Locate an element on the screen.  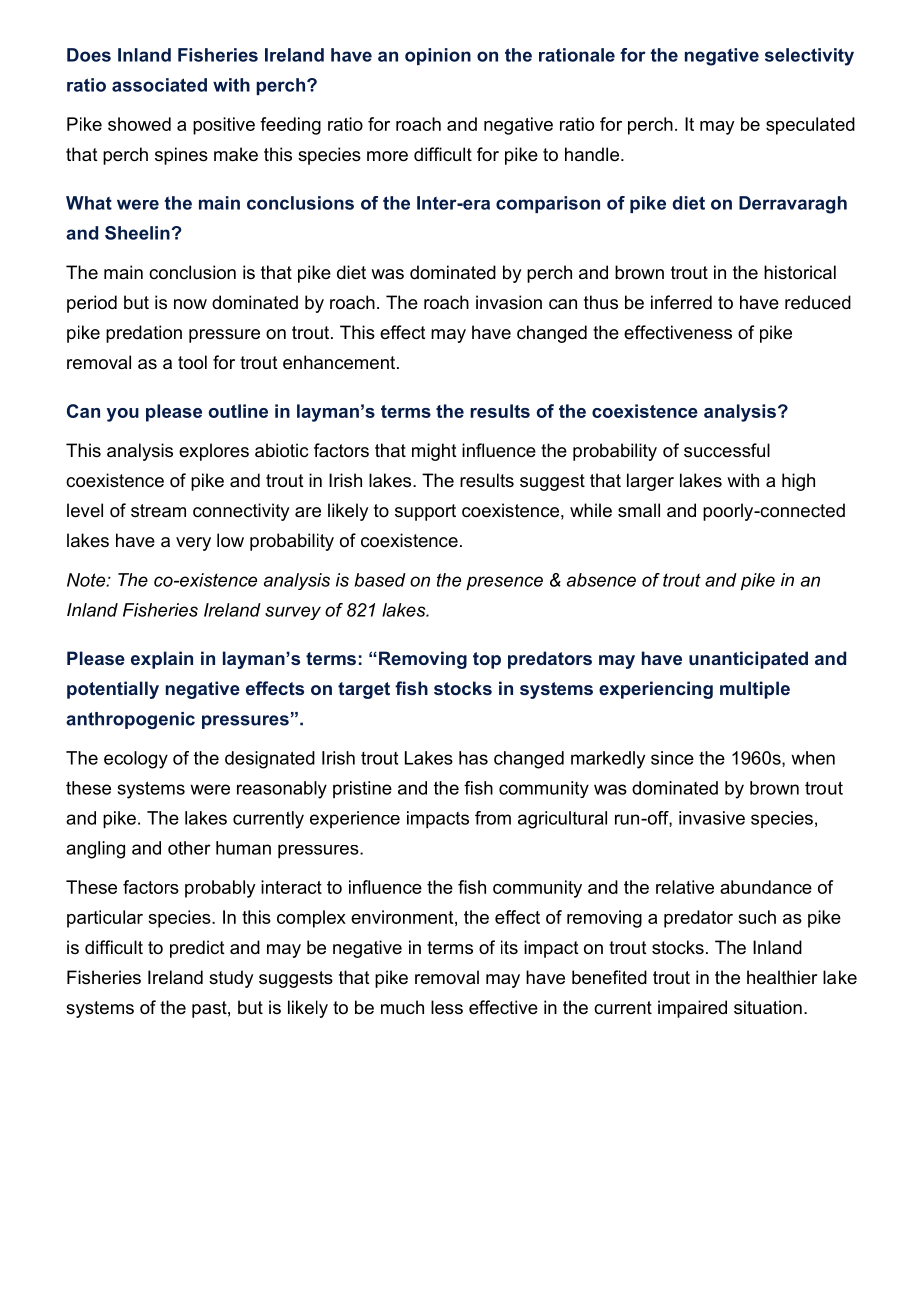
support is located at coordinates (425, 512).
